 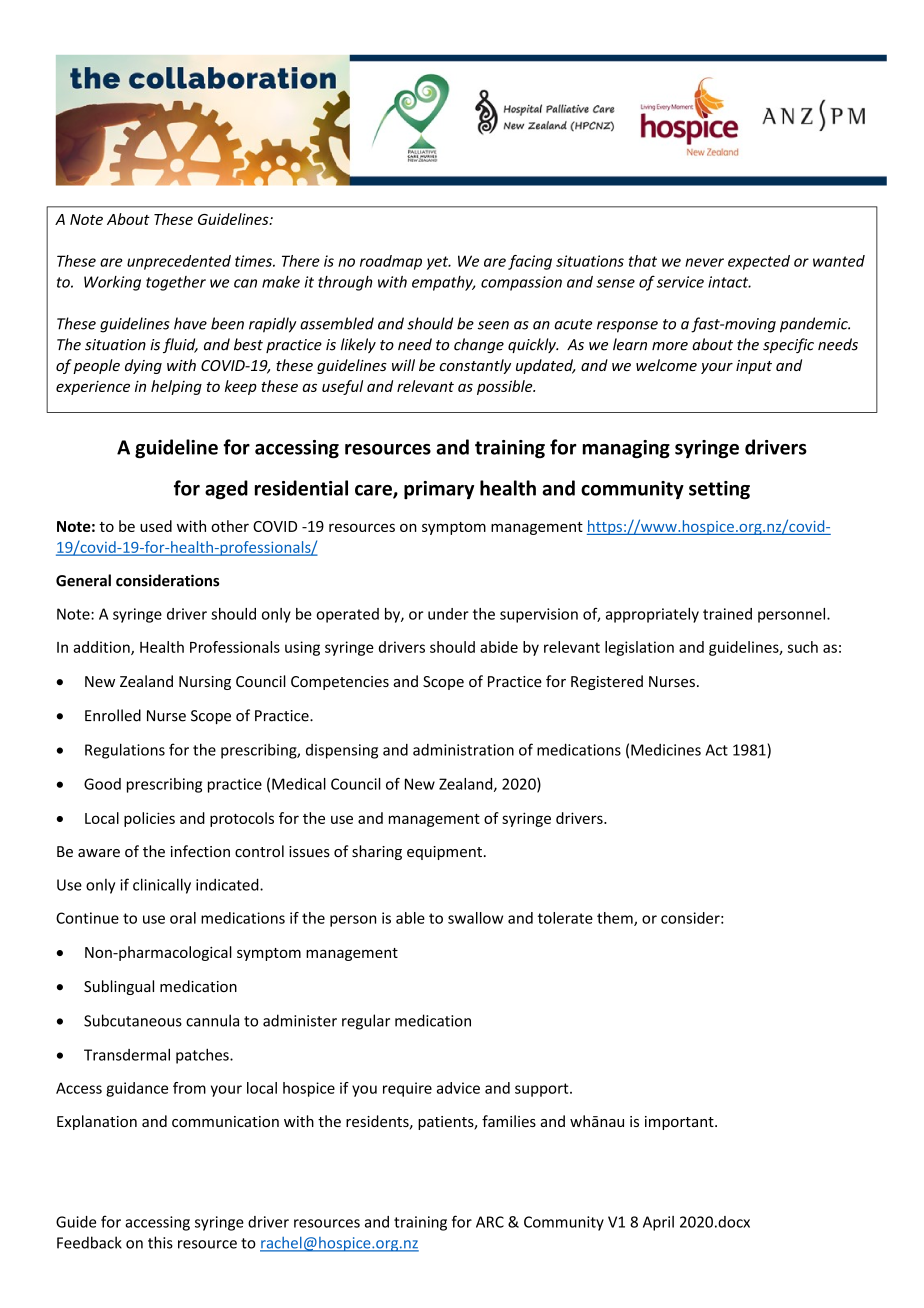 I want to click on intact, so click(x=729, y=282).
